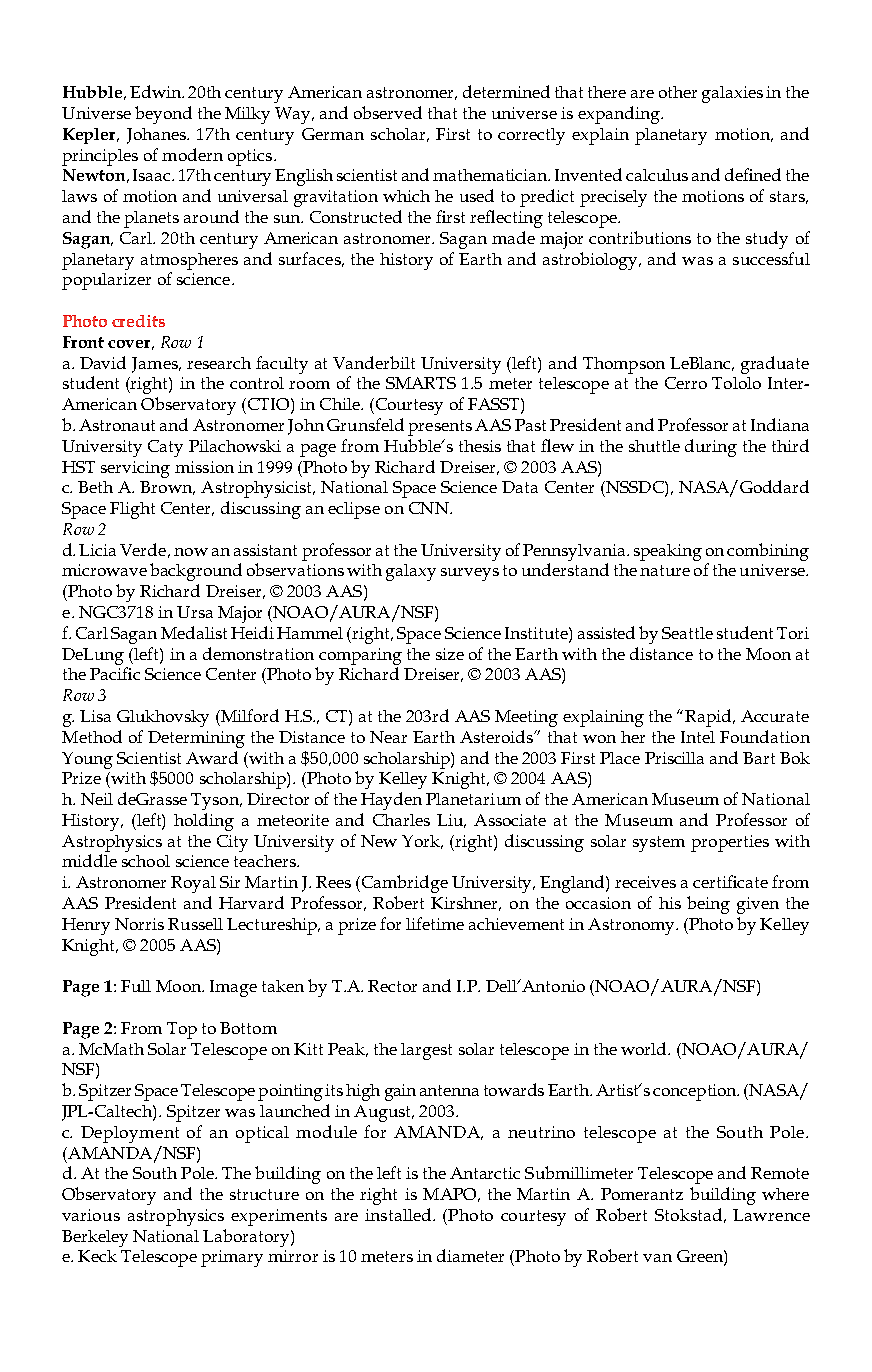  Describe the element at coordinates (732, 94) in the image. I see `galaxies` at that location.
